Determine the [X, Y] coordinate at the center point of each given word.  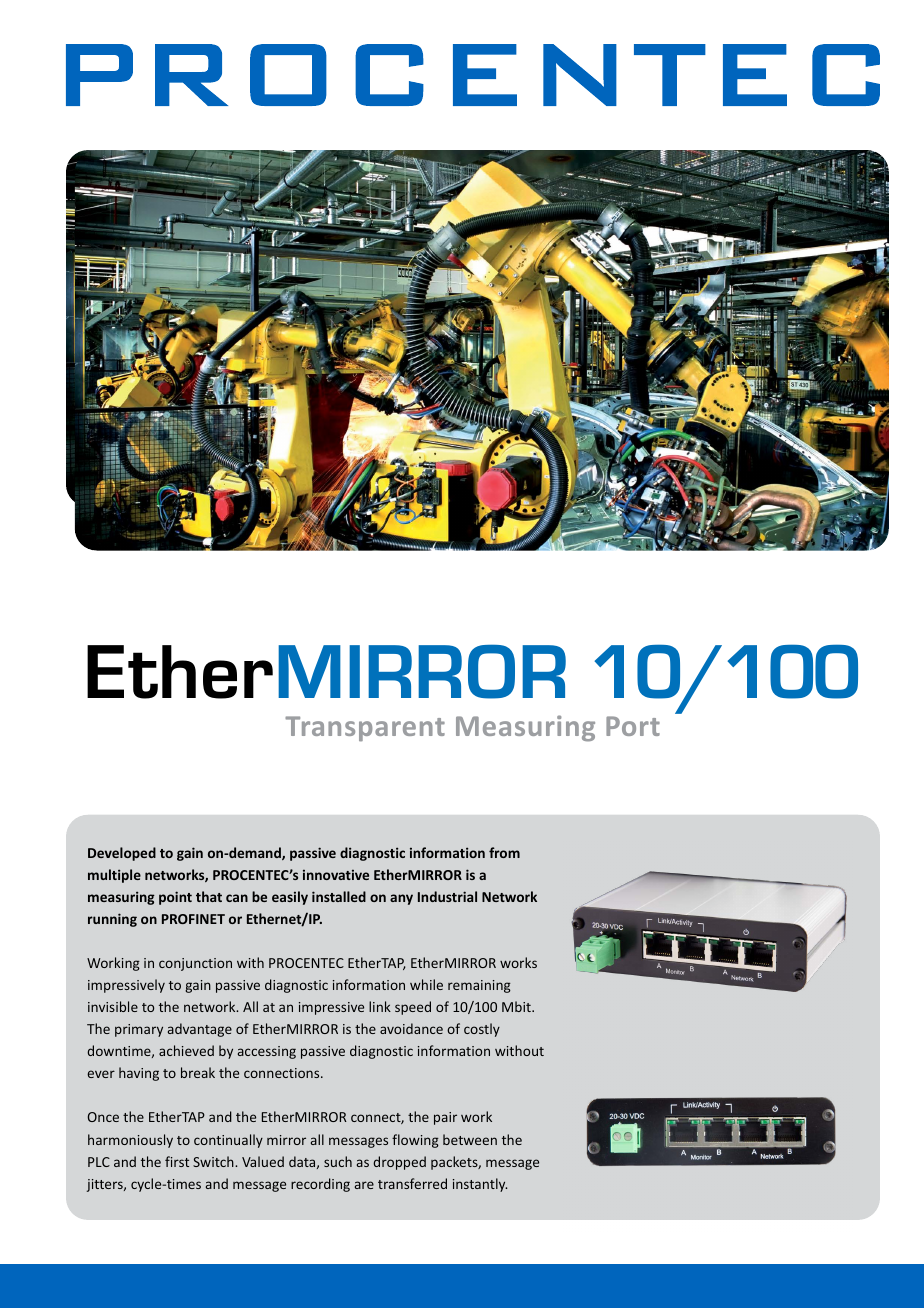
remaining [479, 986]
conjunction [195, 964]
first [177, 1161]
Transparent [365, 728]
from [504, 852]
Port [633, 726]
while [426, 984]
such [338, 1161]
